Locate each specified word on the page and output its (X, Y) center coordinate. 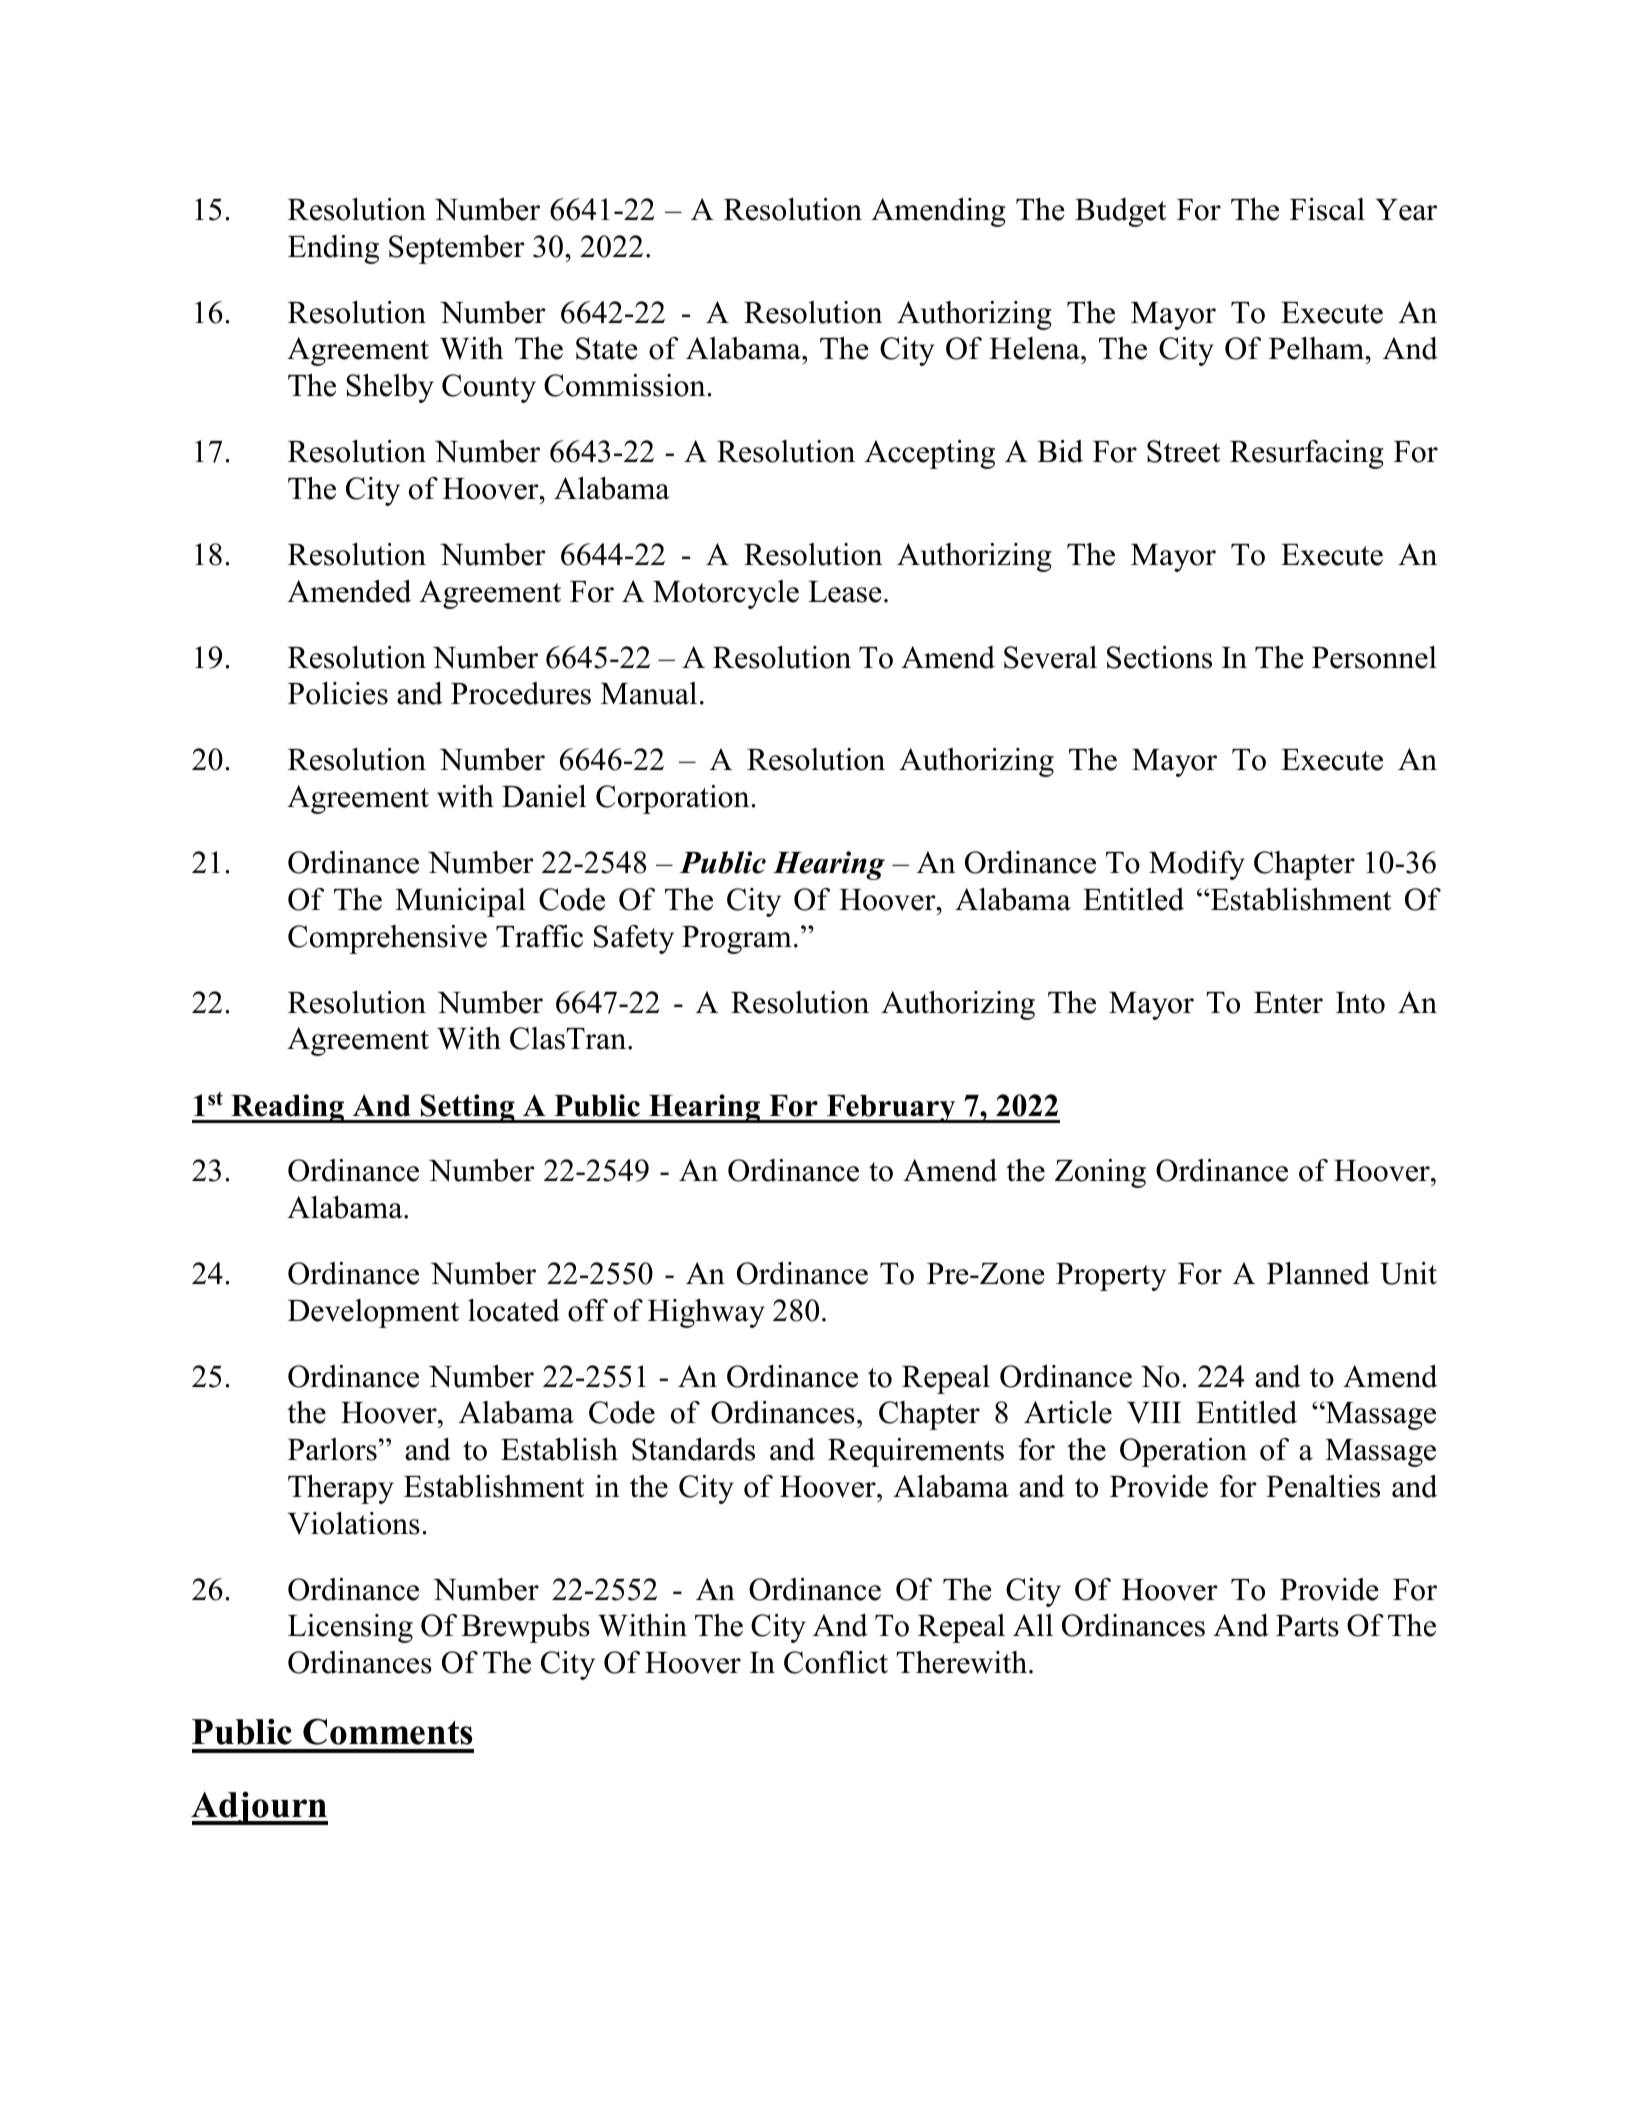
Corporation (672, 799)
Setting (468, 1108)
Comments (387, 1731)
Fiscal (1327, 209)
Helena (1035, 348)
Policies (338, 693)
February (891, 1109)
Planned (1318, 1273)
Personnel (1374, 657)
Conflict (836, 1662)
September (457, 249)
